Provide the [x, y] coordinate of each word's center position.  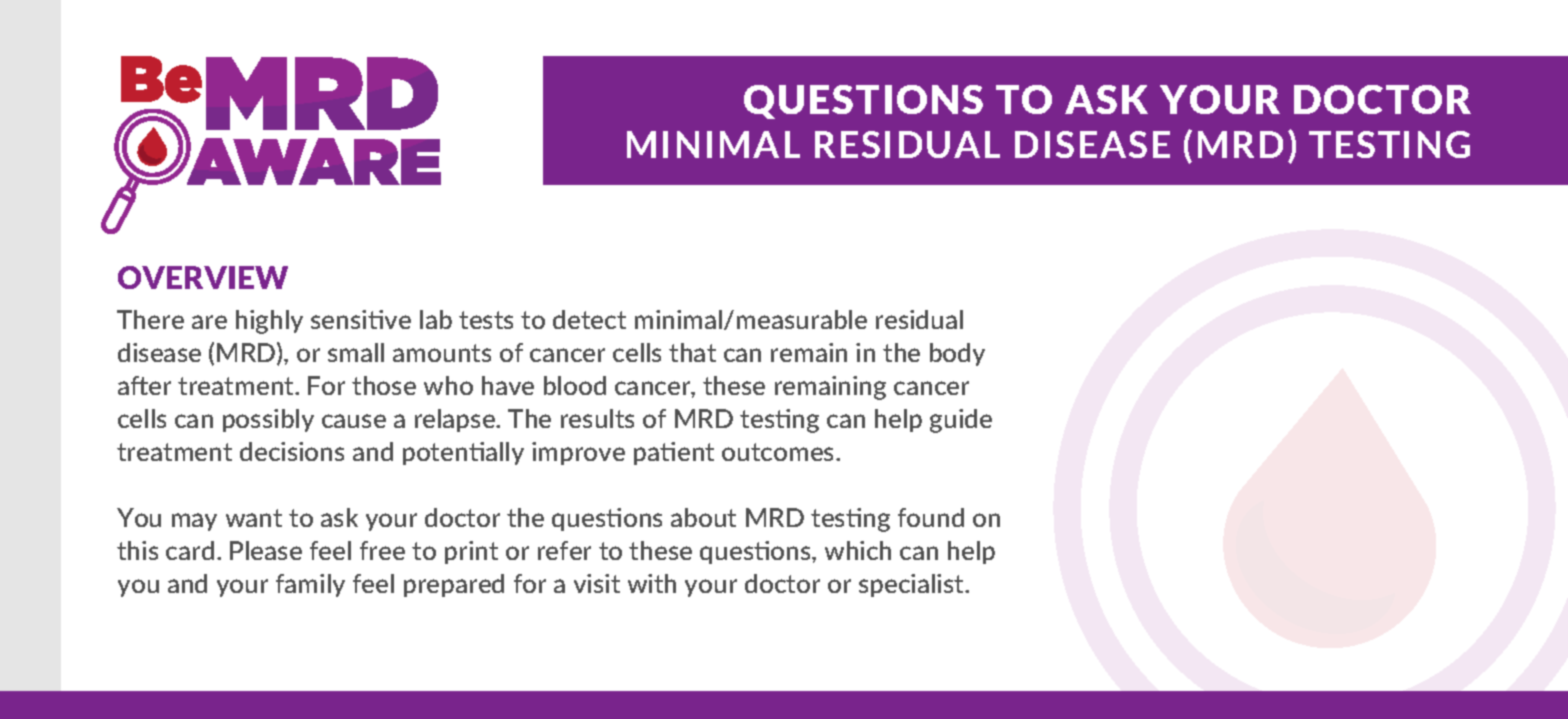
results [597, 418]
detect [589, 319]
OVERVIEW [203, 277]
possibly [268, 420]
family [310, 585]
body [957, 354]
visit [597, 583]
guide [961, 421]
